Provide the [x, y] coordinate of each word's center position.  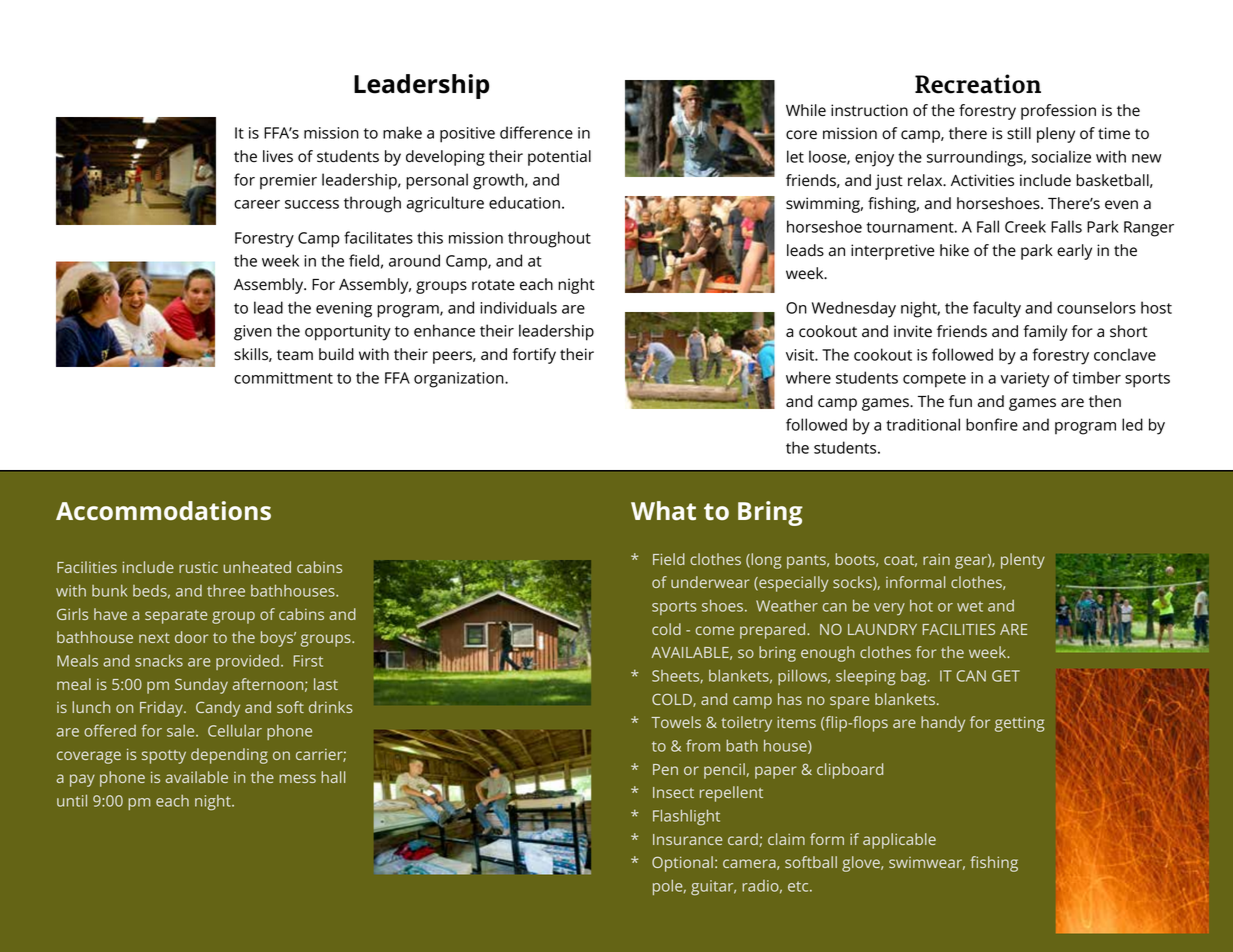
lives [278, 156]
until [72, 800]
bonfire [992, 424]
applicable [899, 841]
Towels [676, 722]
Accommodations [163, 510]
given [253, 333]
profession [1058, 112]
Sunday [201, 686]
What [663, 510]
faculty [997, 309]
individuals [518, 307]
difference [536, 132]
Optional [682, 864]
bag [915, 678]
